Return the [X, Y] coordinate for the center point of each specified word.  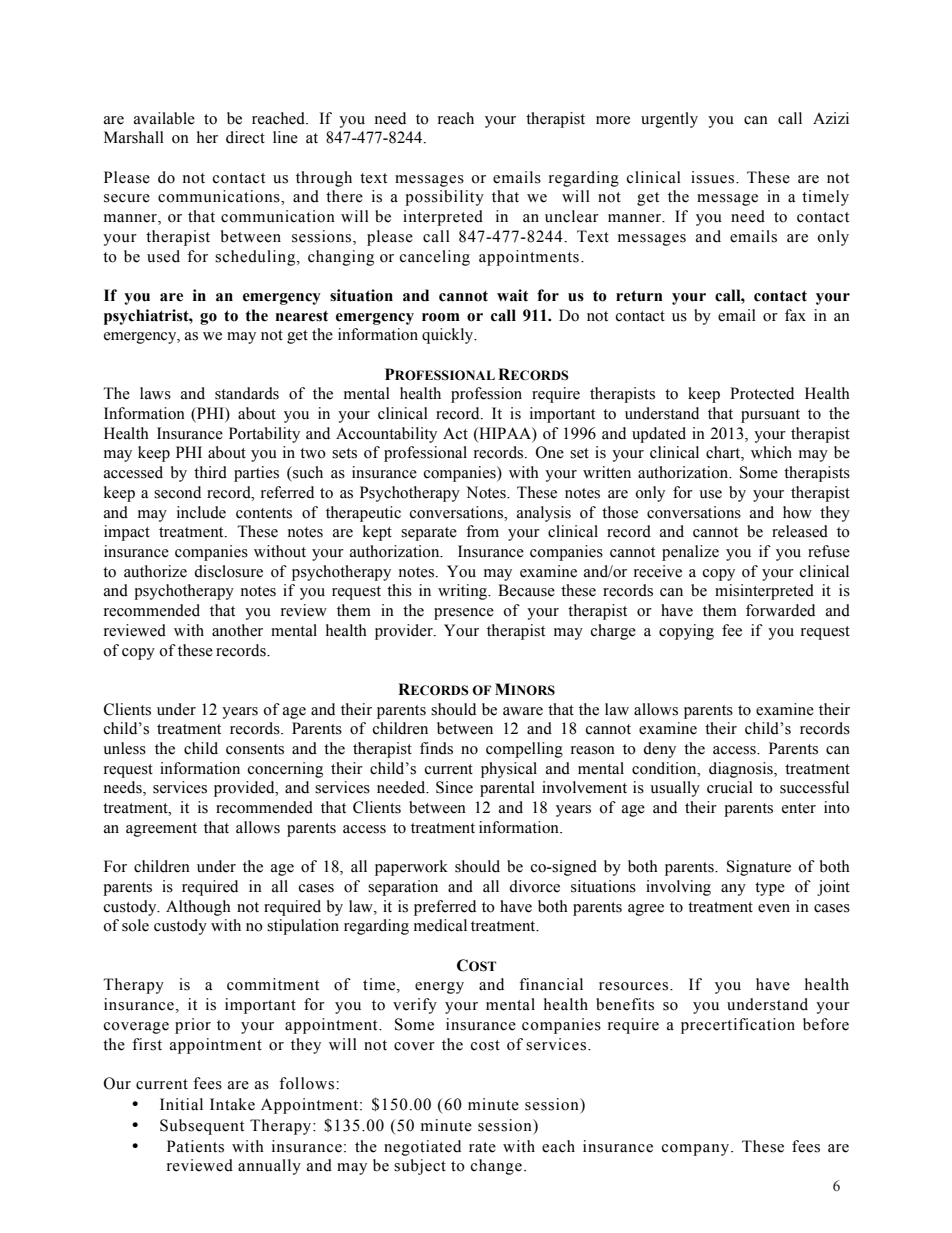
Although [198, 908]
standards [247, 393]
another [237, 630]
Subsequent [202, 1127]
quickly [449, 336]
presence [464, 614]
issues [712, 177]
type [770, 889]
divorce [534, 886]
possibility [444, 198]
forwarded [780, 610]
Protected [762, 393]
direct [245, 137]
